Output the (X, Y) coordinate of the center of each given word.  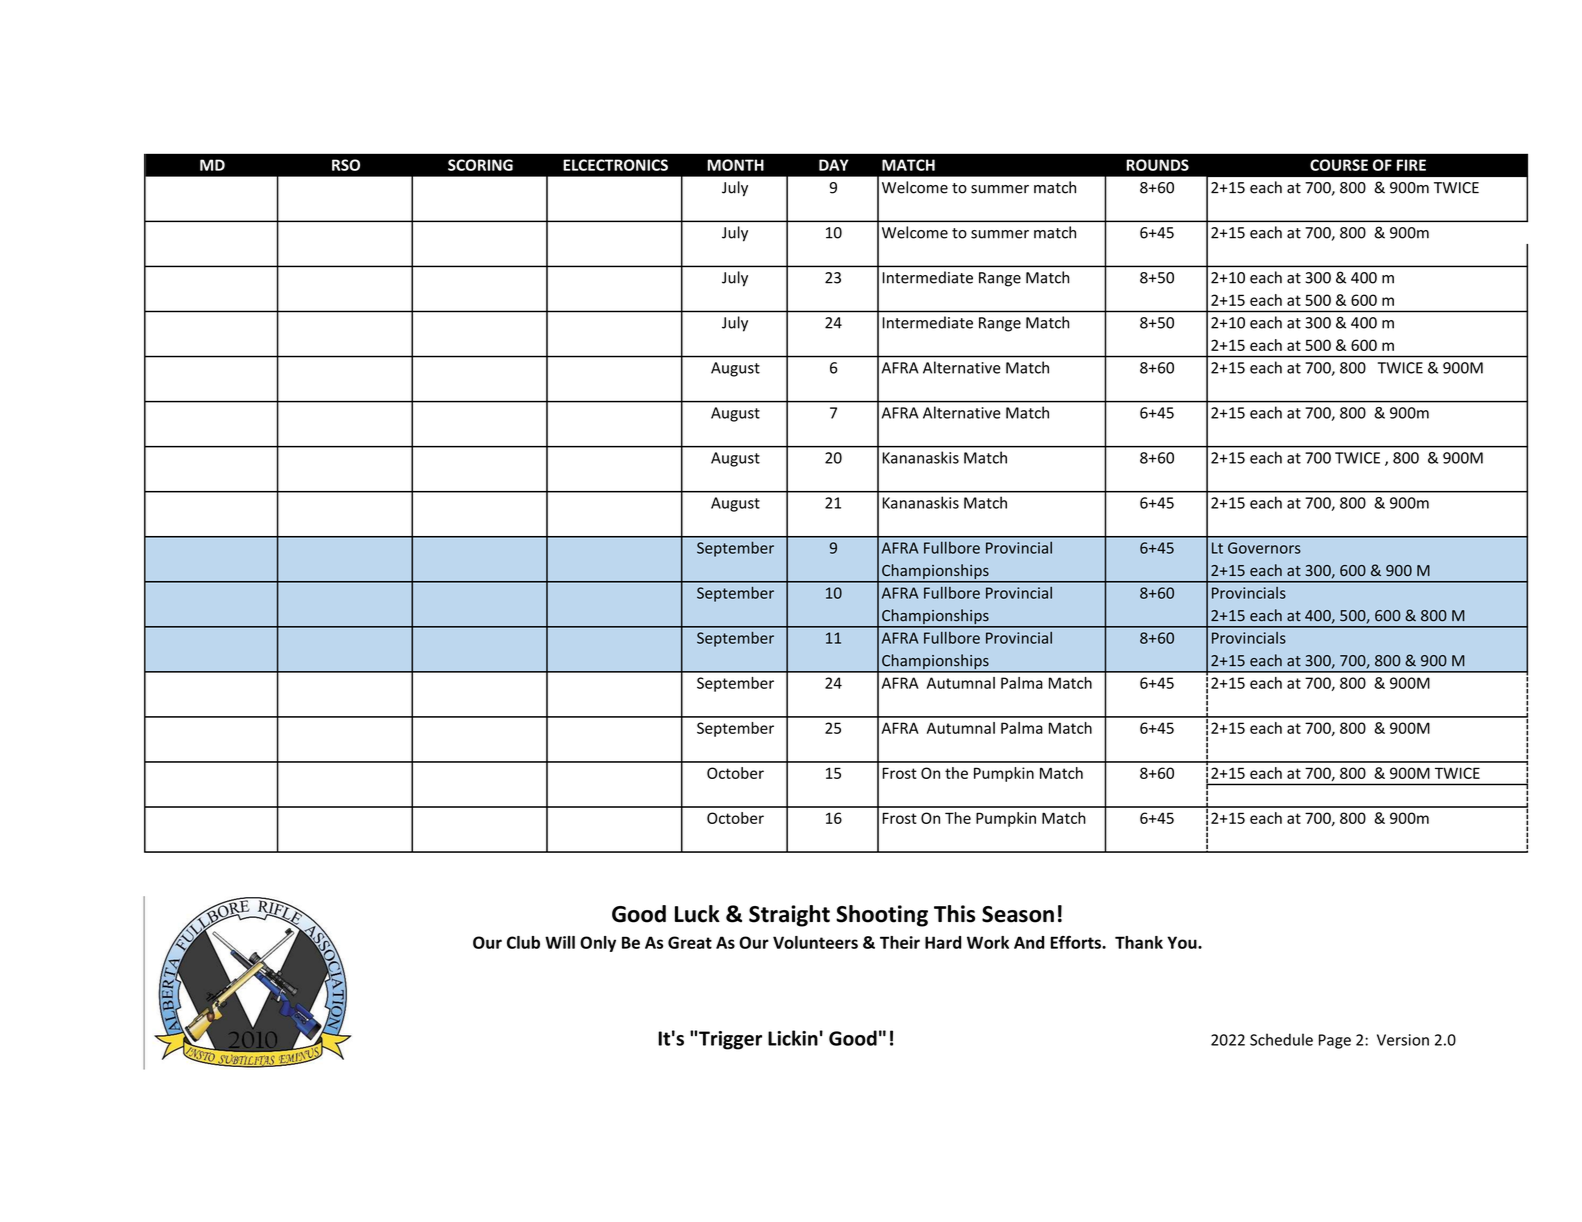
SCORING (480, 165)
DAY (834, 165)
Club (523, 942)
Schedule (1281, 1039)
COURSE (1339, 165)
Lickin (793, 1038)
